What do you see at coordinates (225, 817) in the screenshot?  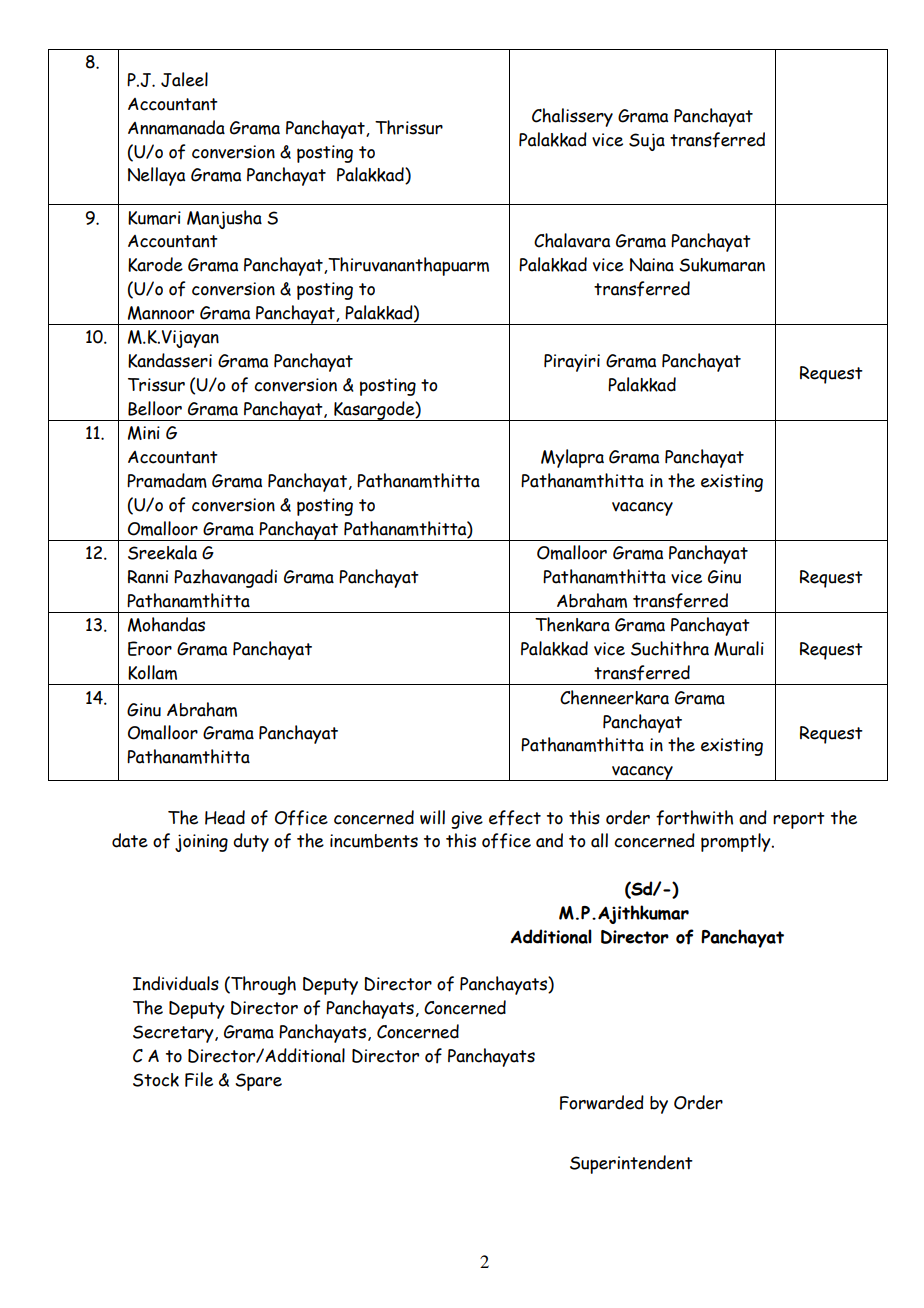 I see `Head` at bounding box center [225, 817].
